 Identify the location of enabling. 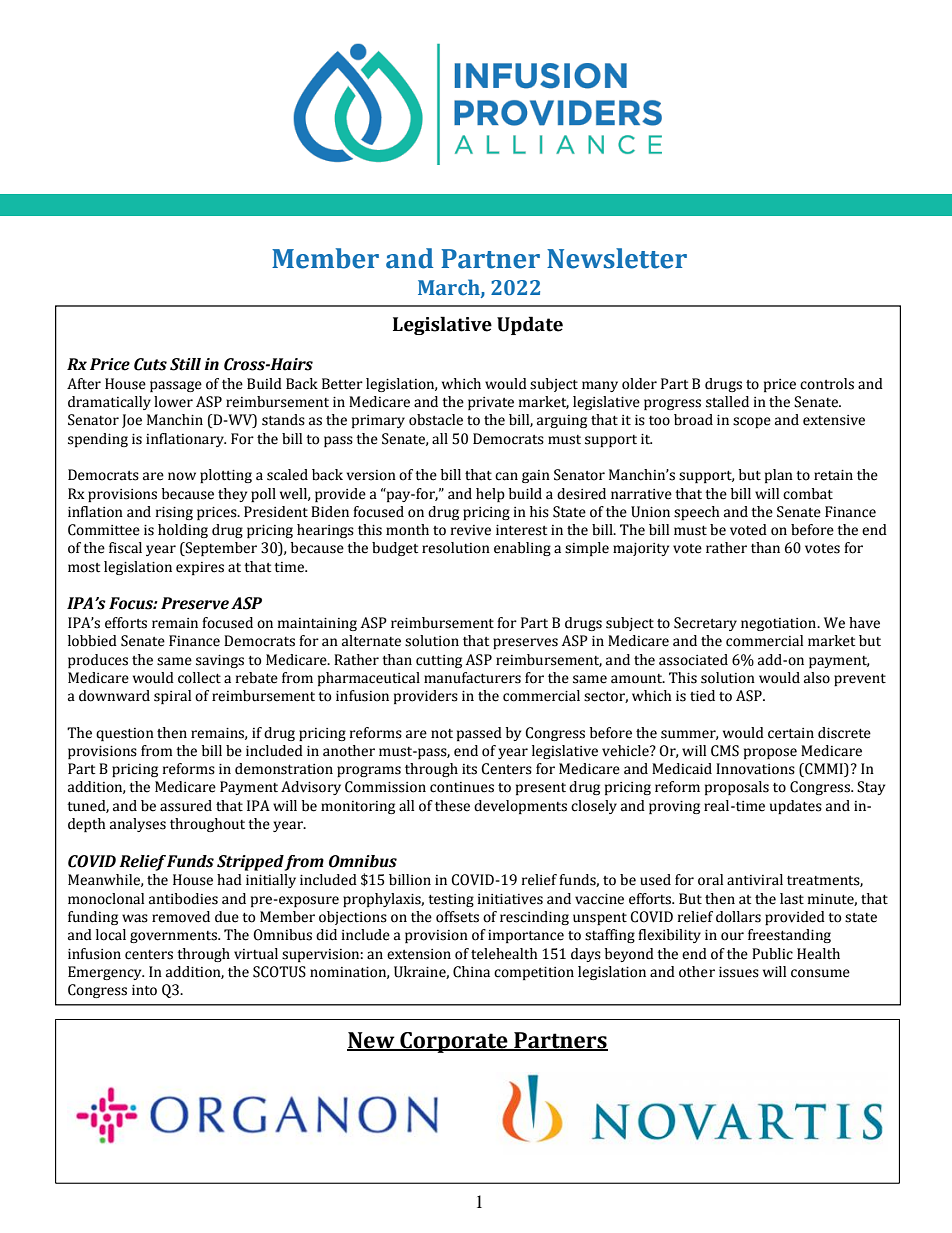
(522, 549).
